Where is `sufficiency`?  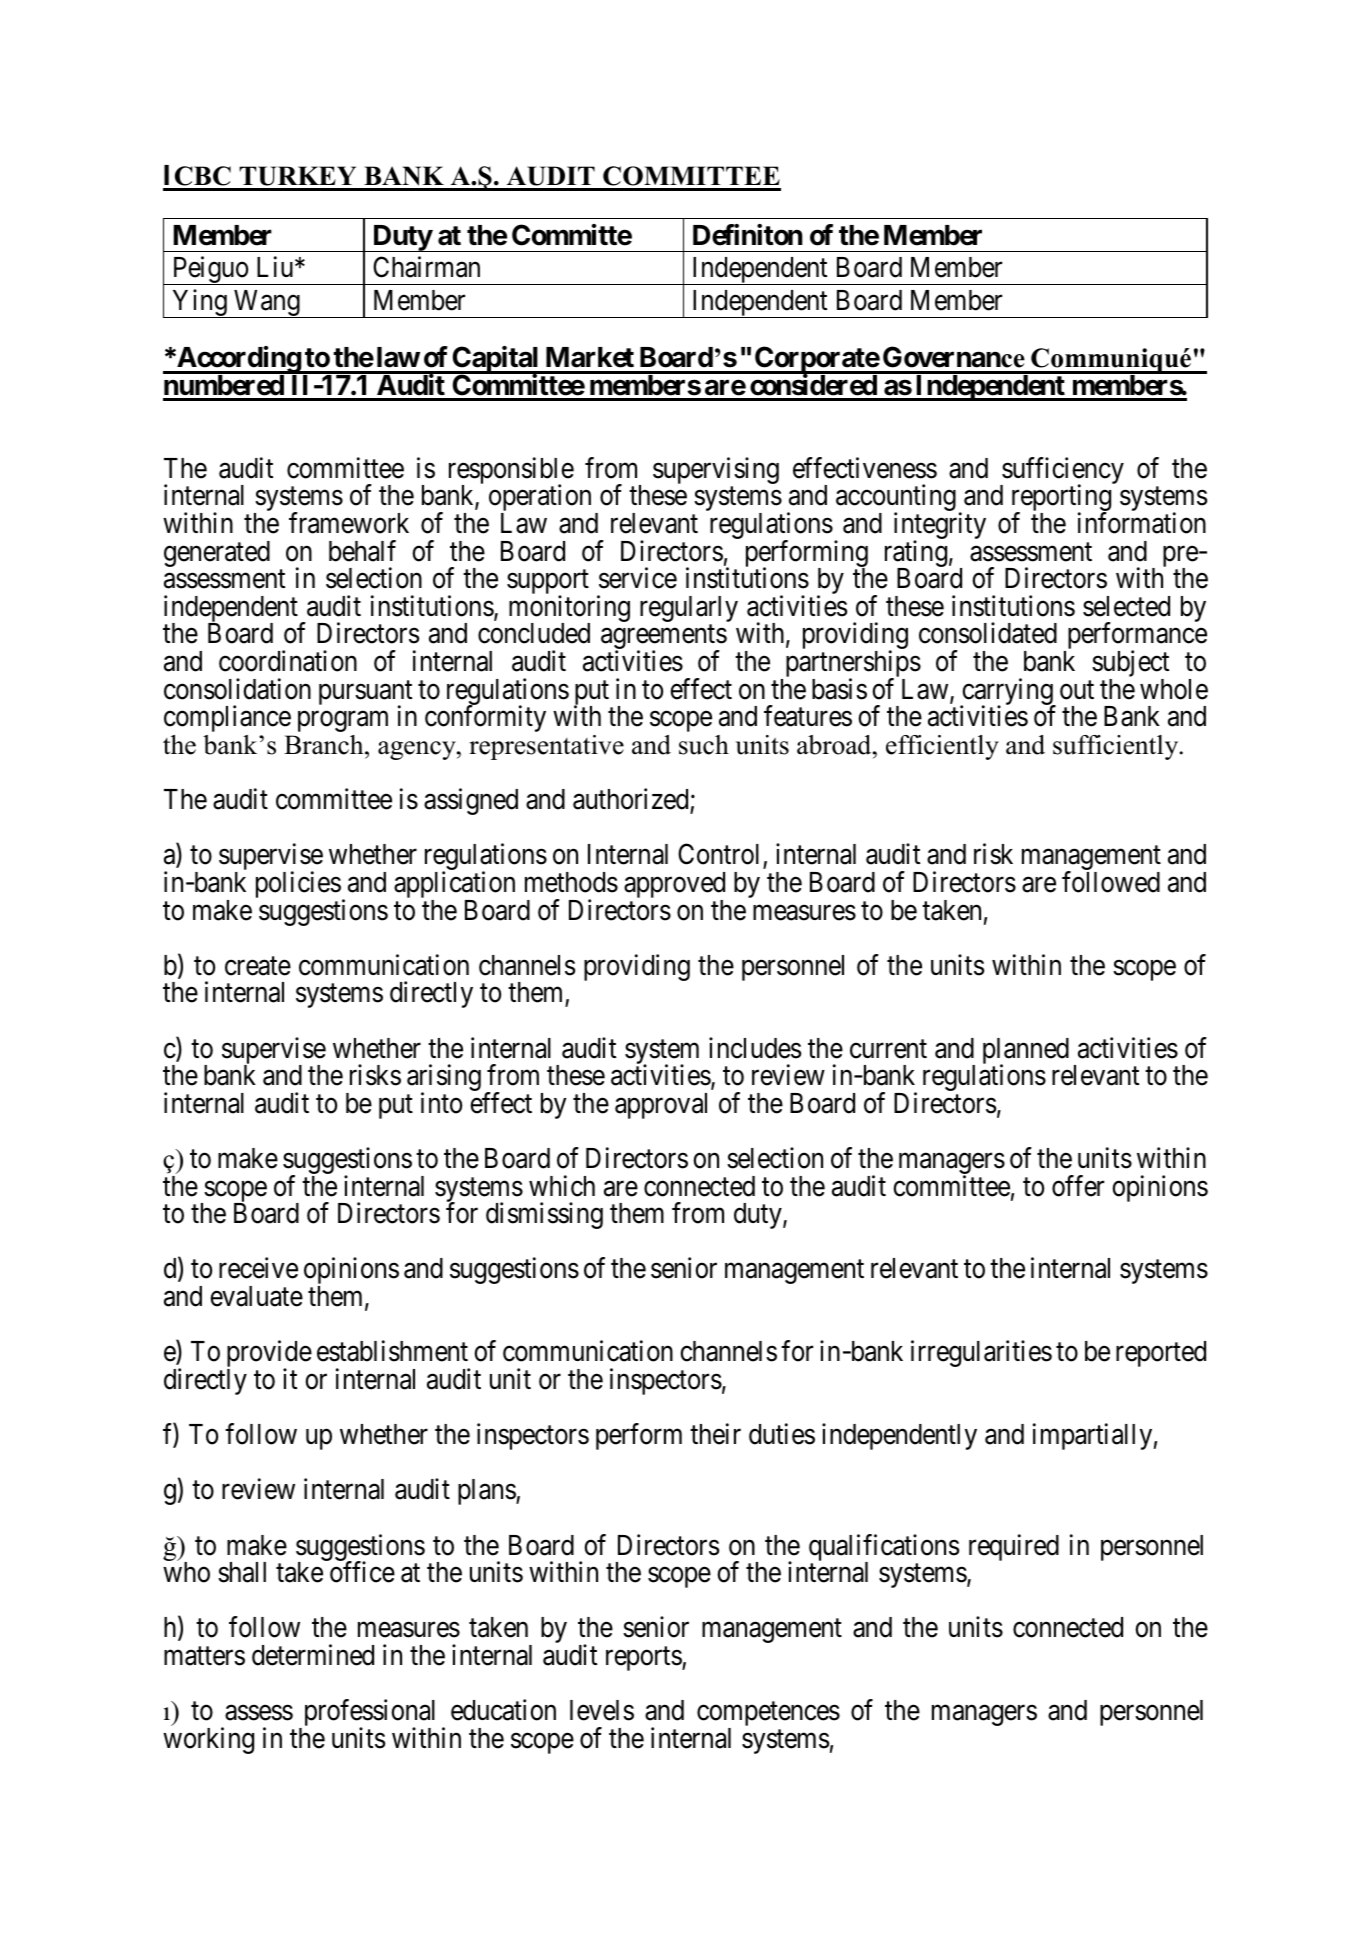 sufficiency is located at coordinates (1062, 472).
